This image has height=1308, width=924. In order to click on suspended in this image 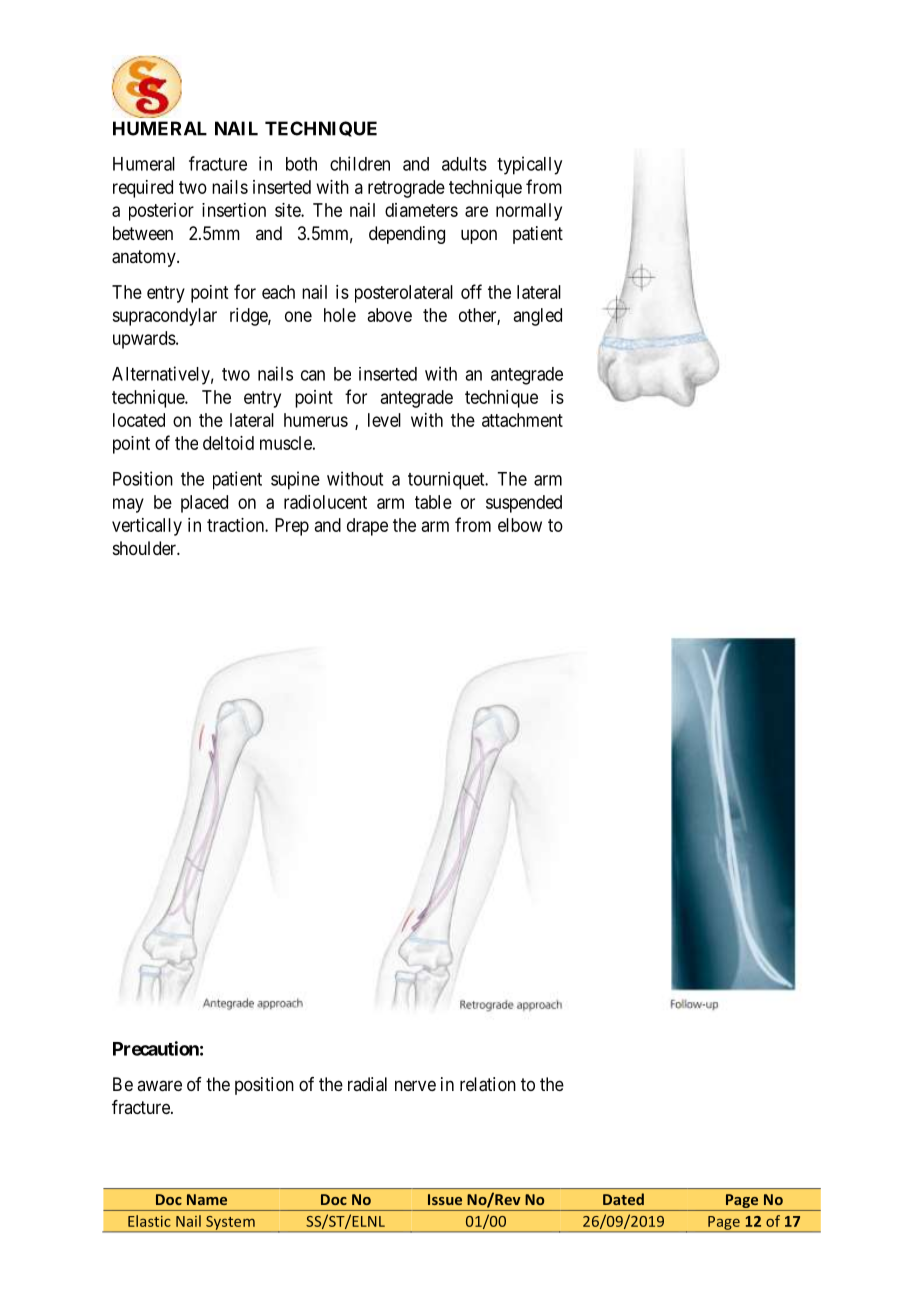, I will do `click(524, 504)`.
